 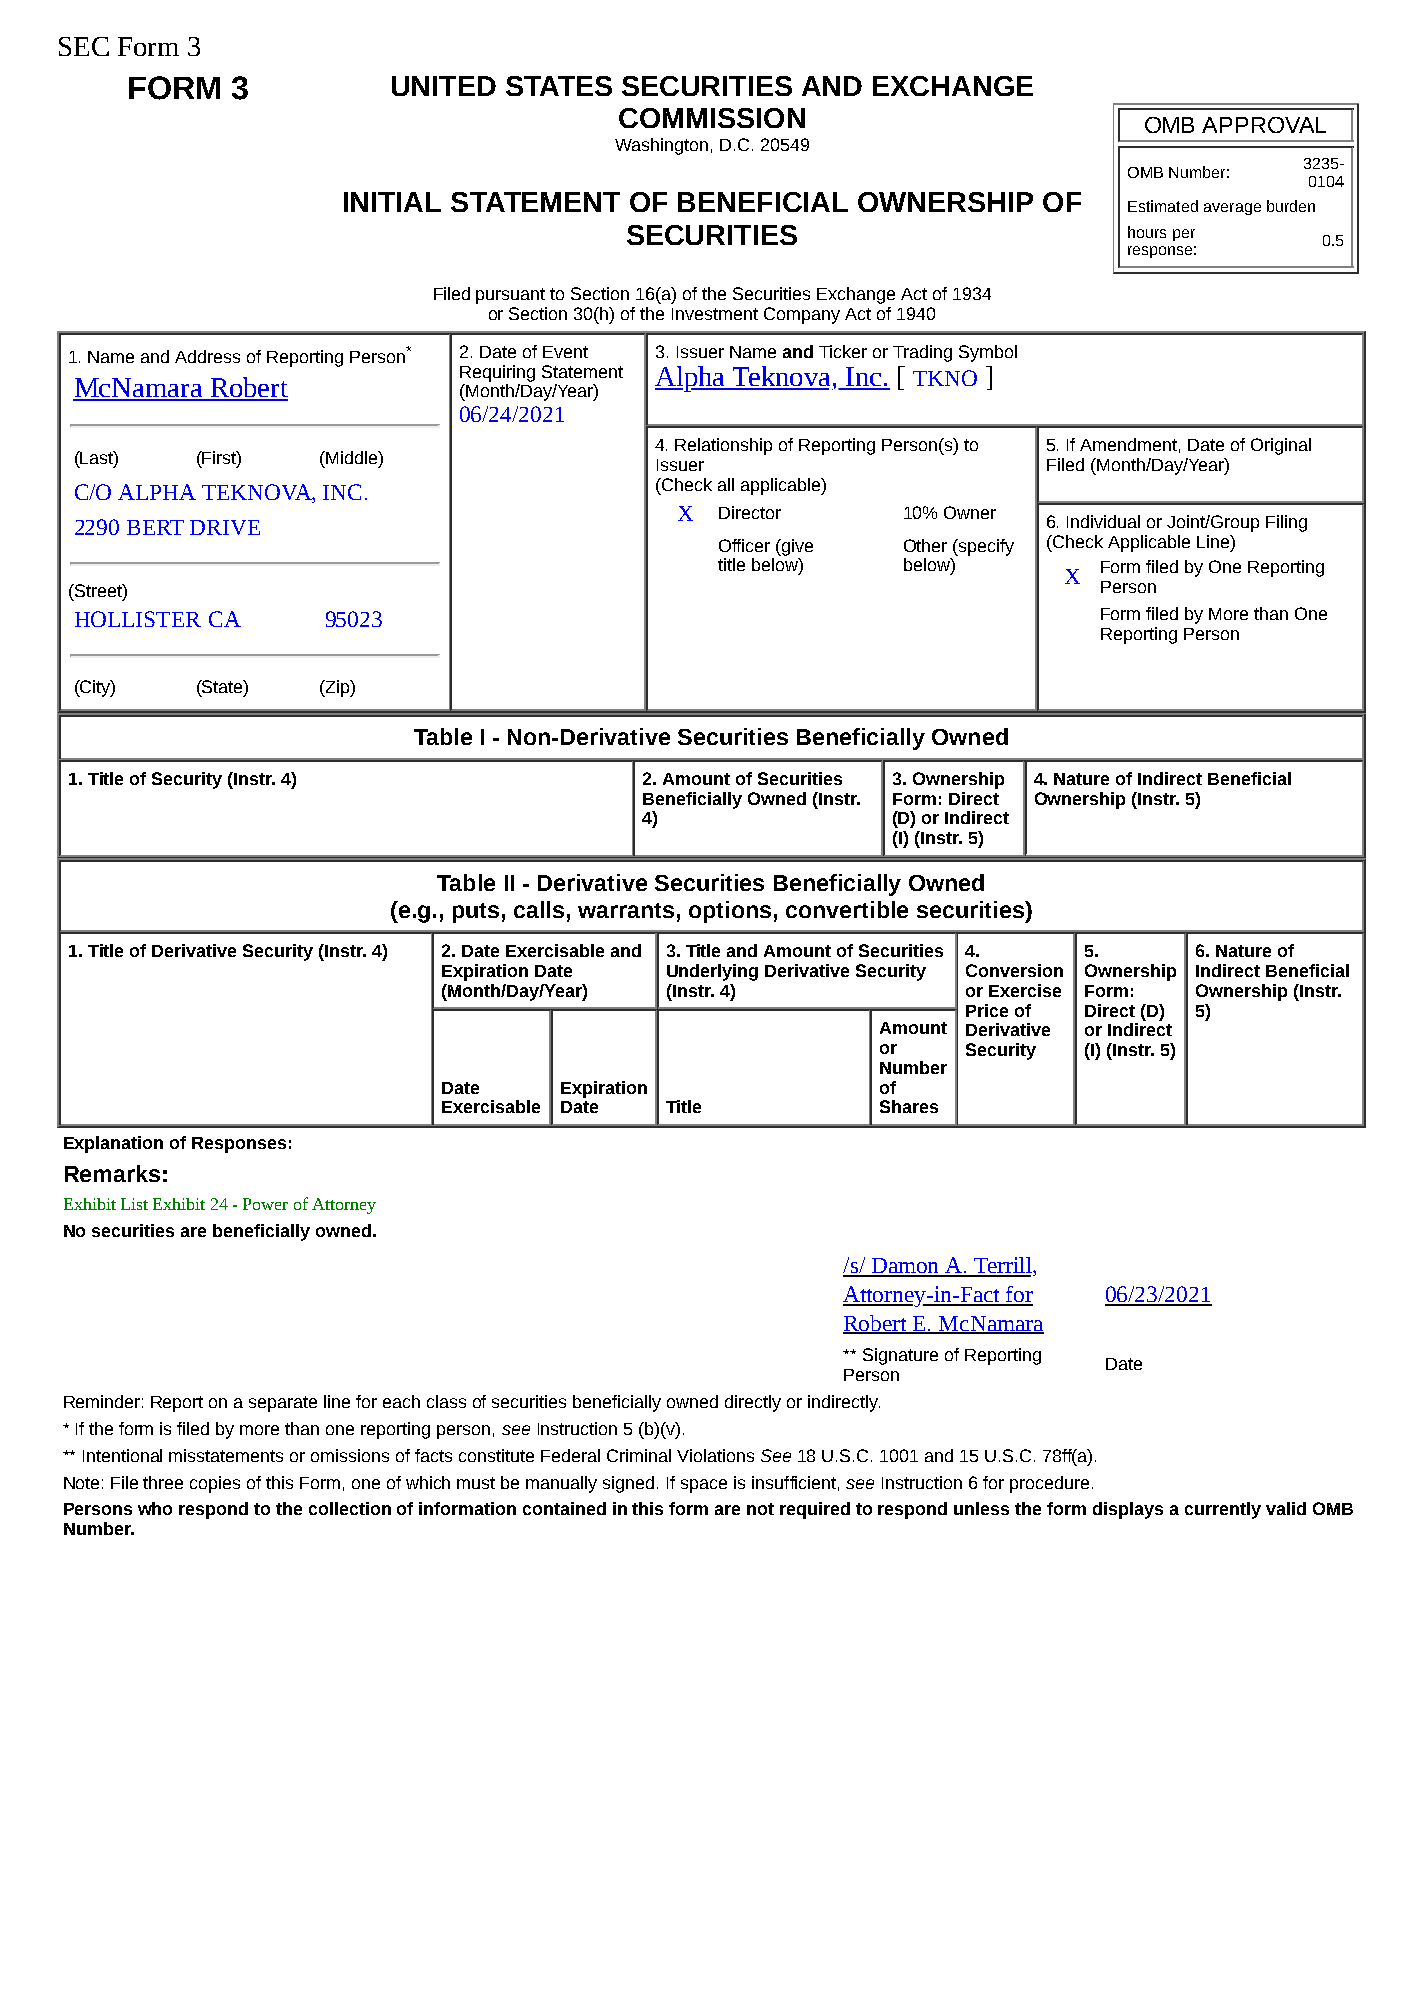 What do you see at coordinates (704, 1486) in the page?
I see `space` at bounding box center [704, 1486].
